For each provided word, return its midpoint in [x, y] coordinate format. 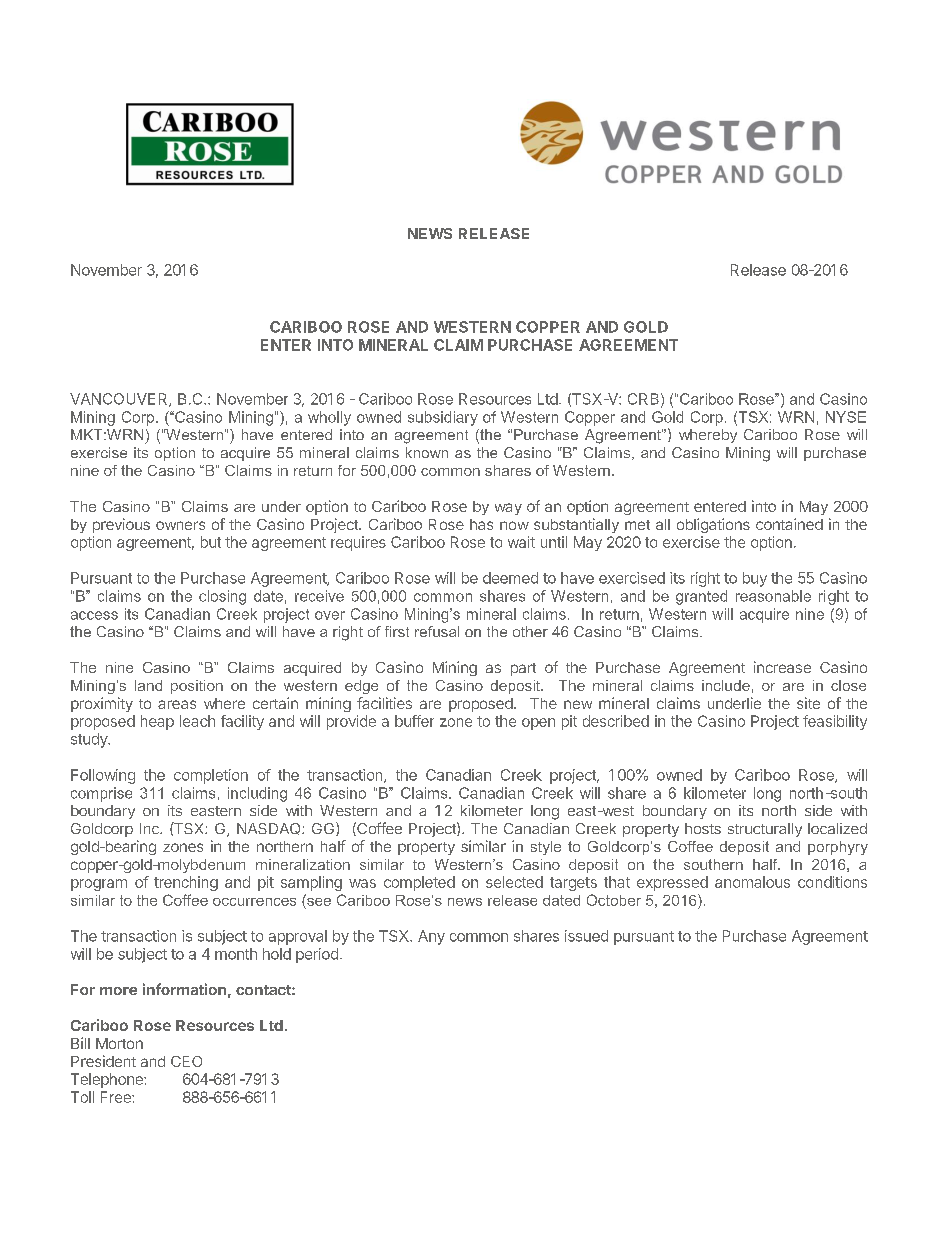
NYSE [846, 417]
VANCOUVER [120, 400]
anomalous [752, 882]
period [317, 955]
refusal [437, 631]
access [94, 615]
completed [419, 883]
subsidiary [443, 418]
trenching [186, 883]
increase [782, 667]
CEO [186, 1061]
